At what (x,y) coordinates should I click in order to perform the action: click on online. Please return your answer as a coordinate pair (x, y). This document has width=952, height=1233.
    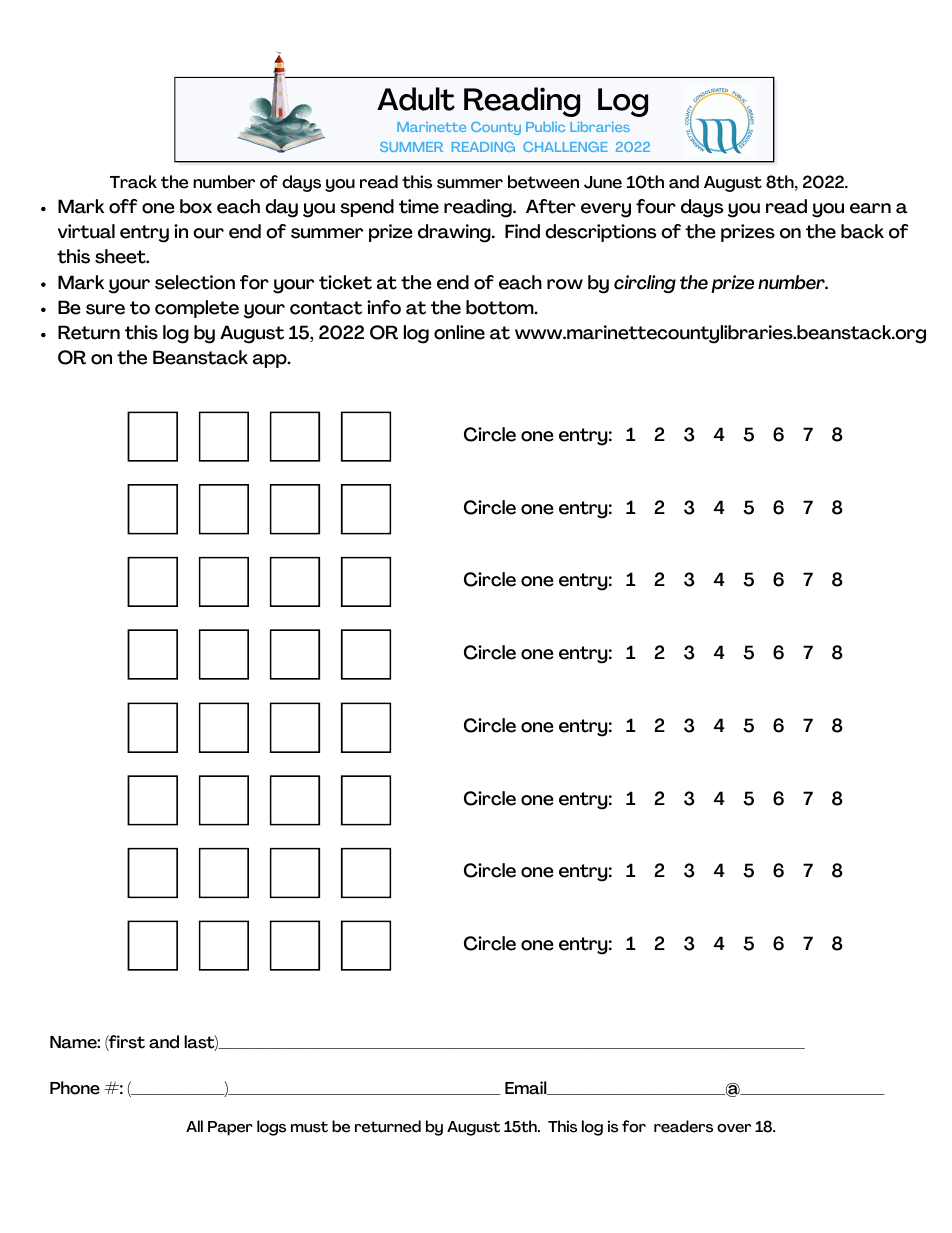
    Looking at the image, I should click on (459, 332).
